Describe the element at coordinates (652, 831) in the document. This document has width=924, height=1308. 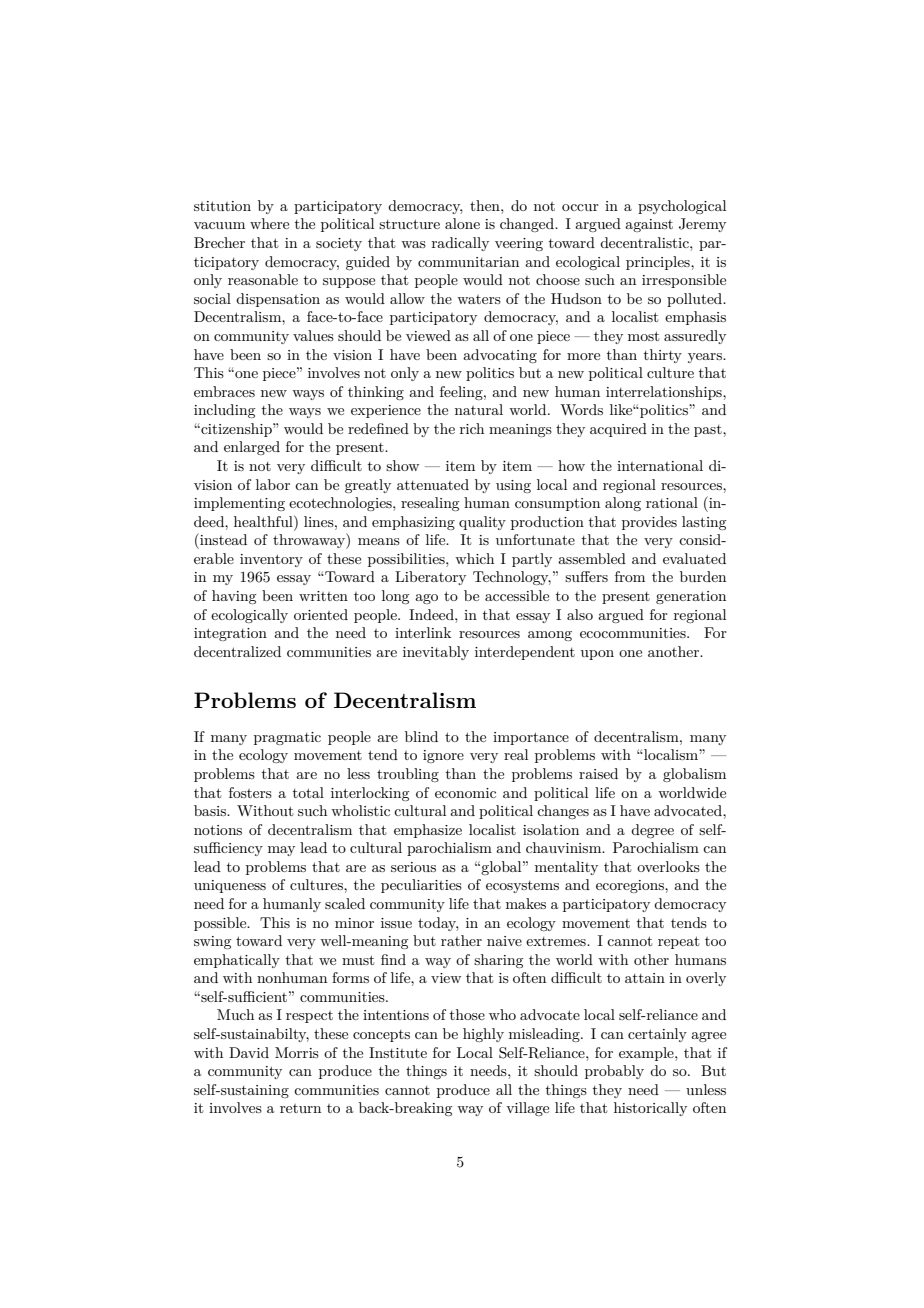
I see `degree` at that location.
